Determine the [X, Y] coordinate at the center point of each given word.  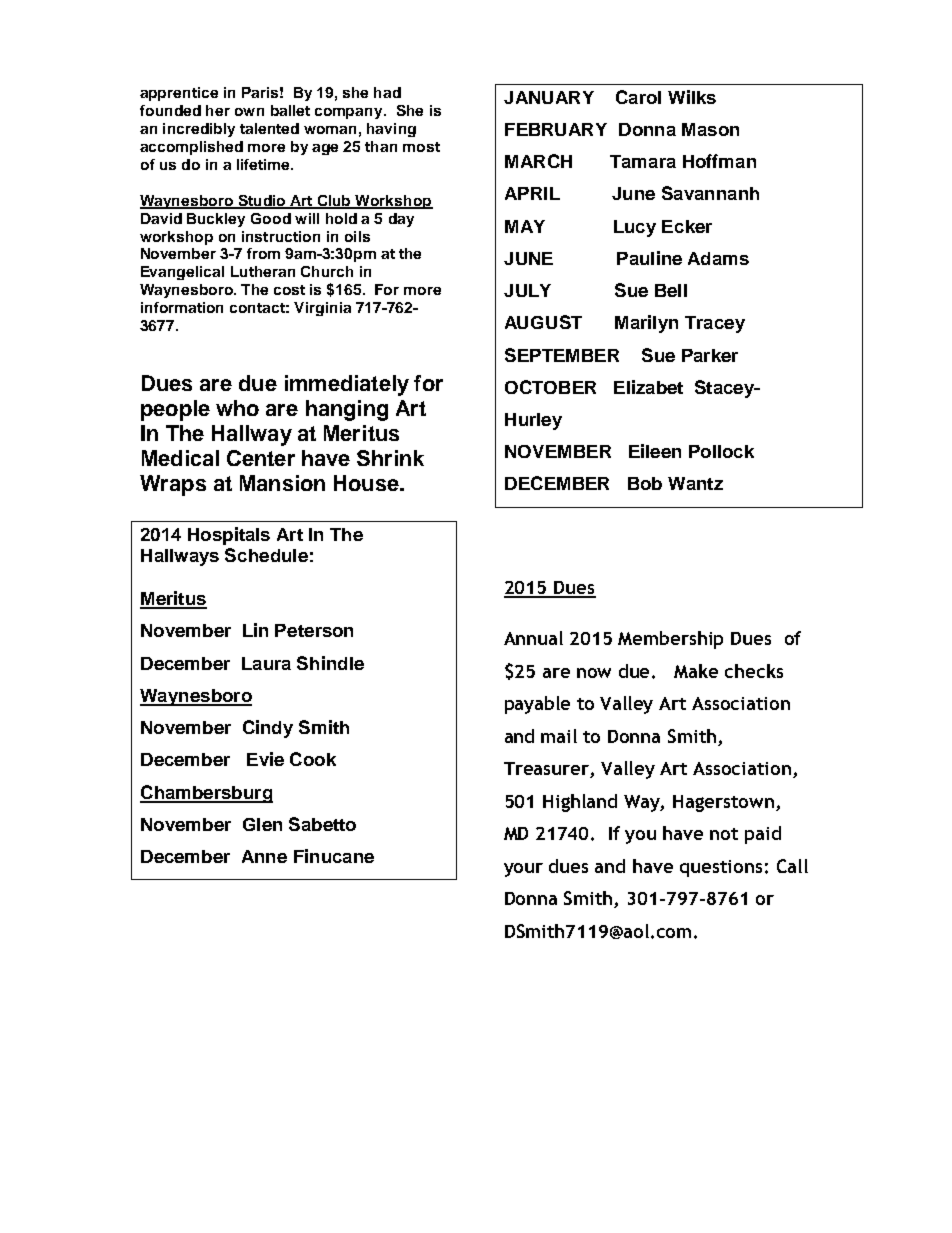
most [421, 147]
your [523, 870]
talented [269, 128]
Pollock [721, 451]
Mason [710, 129]
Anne [264, 856]
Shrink [390, 458]
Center [261, 458]
